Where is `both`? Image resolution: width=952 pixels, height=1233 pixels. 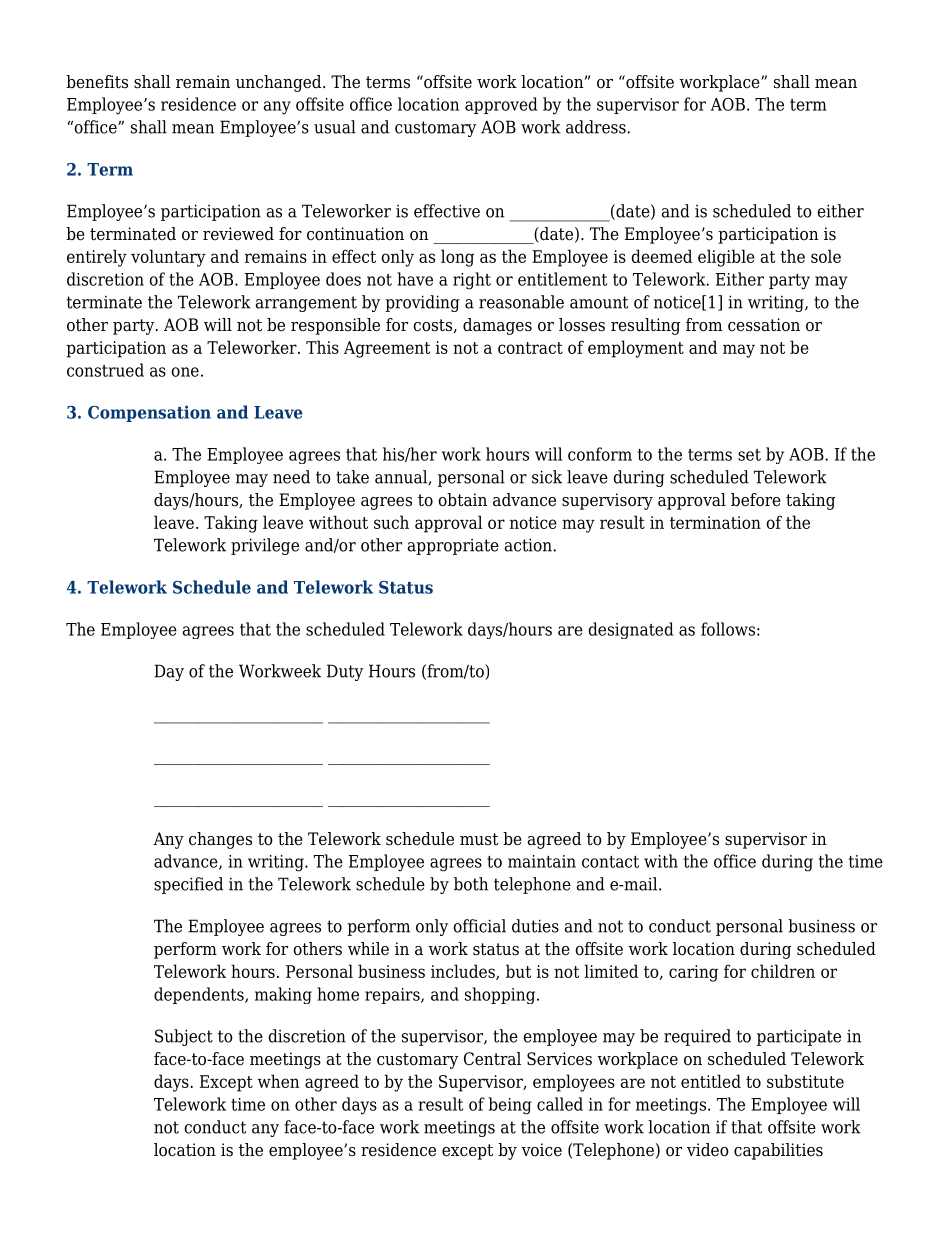 both is located at coordinates (471, 884).
